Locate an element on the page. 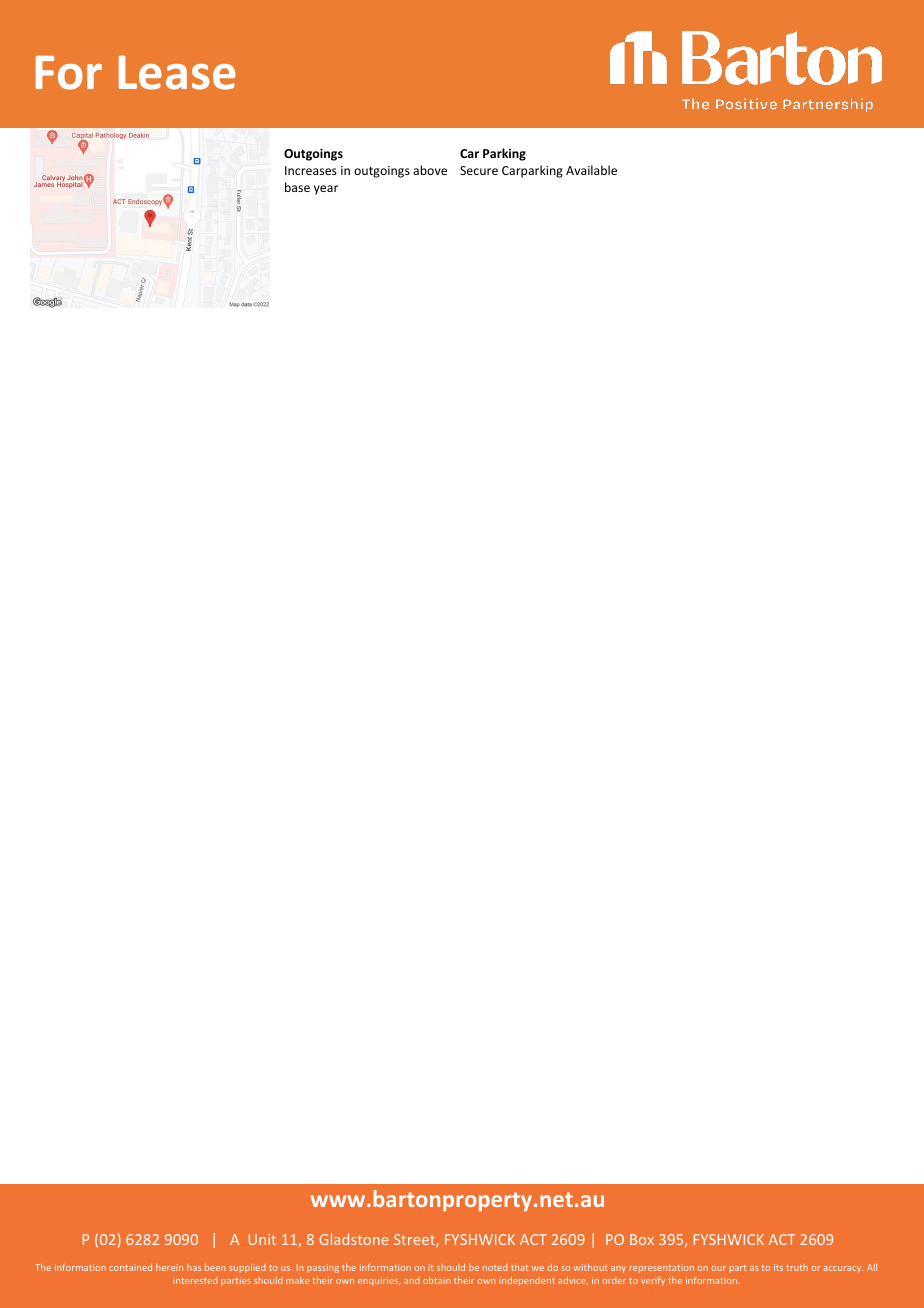 This document has height=1308, width=924. Increases is located at coordinates (311, 170).
